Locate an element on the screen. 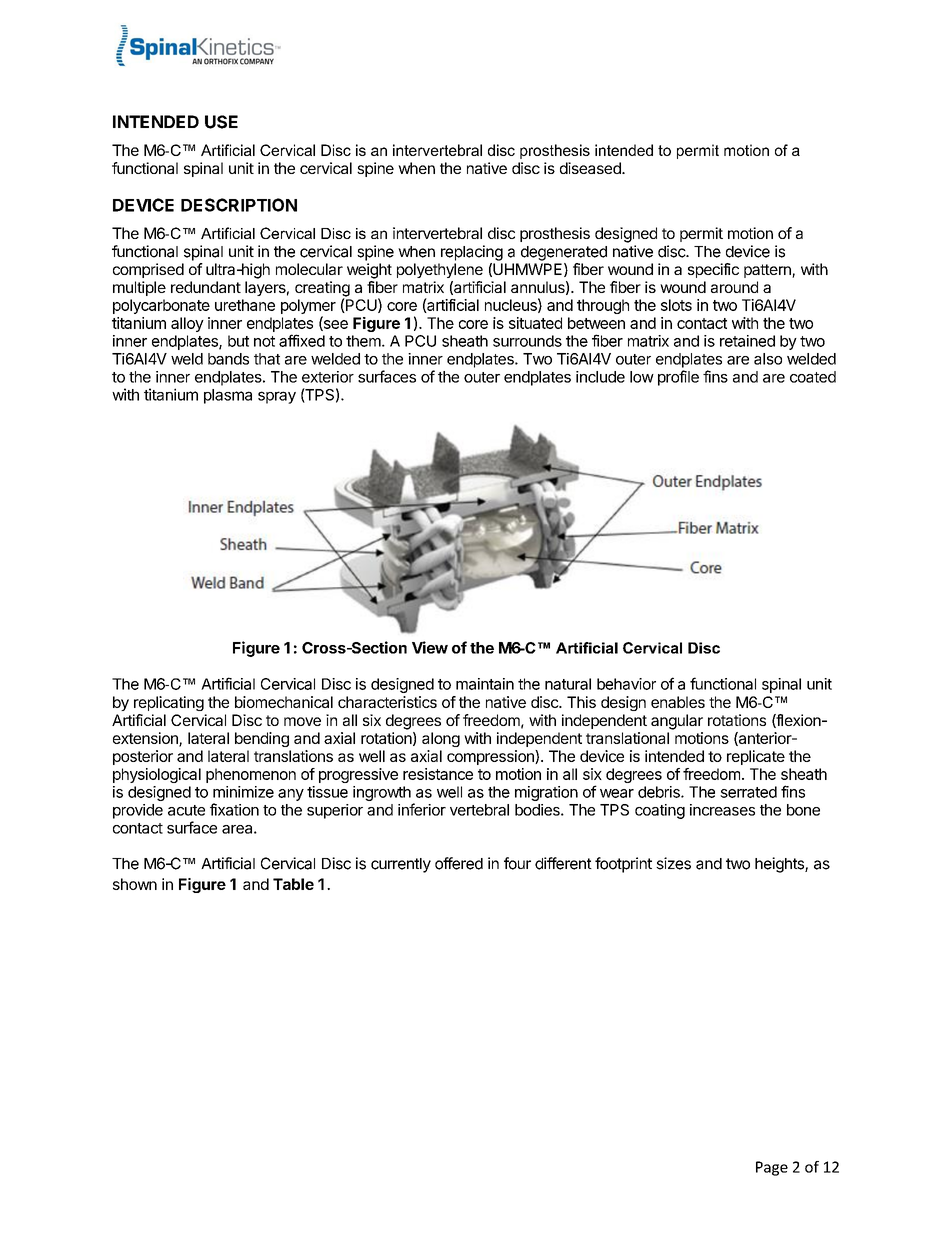 The height and width of the screenshot is (1233, 952). Page is located at coordinates (772, 1168).
